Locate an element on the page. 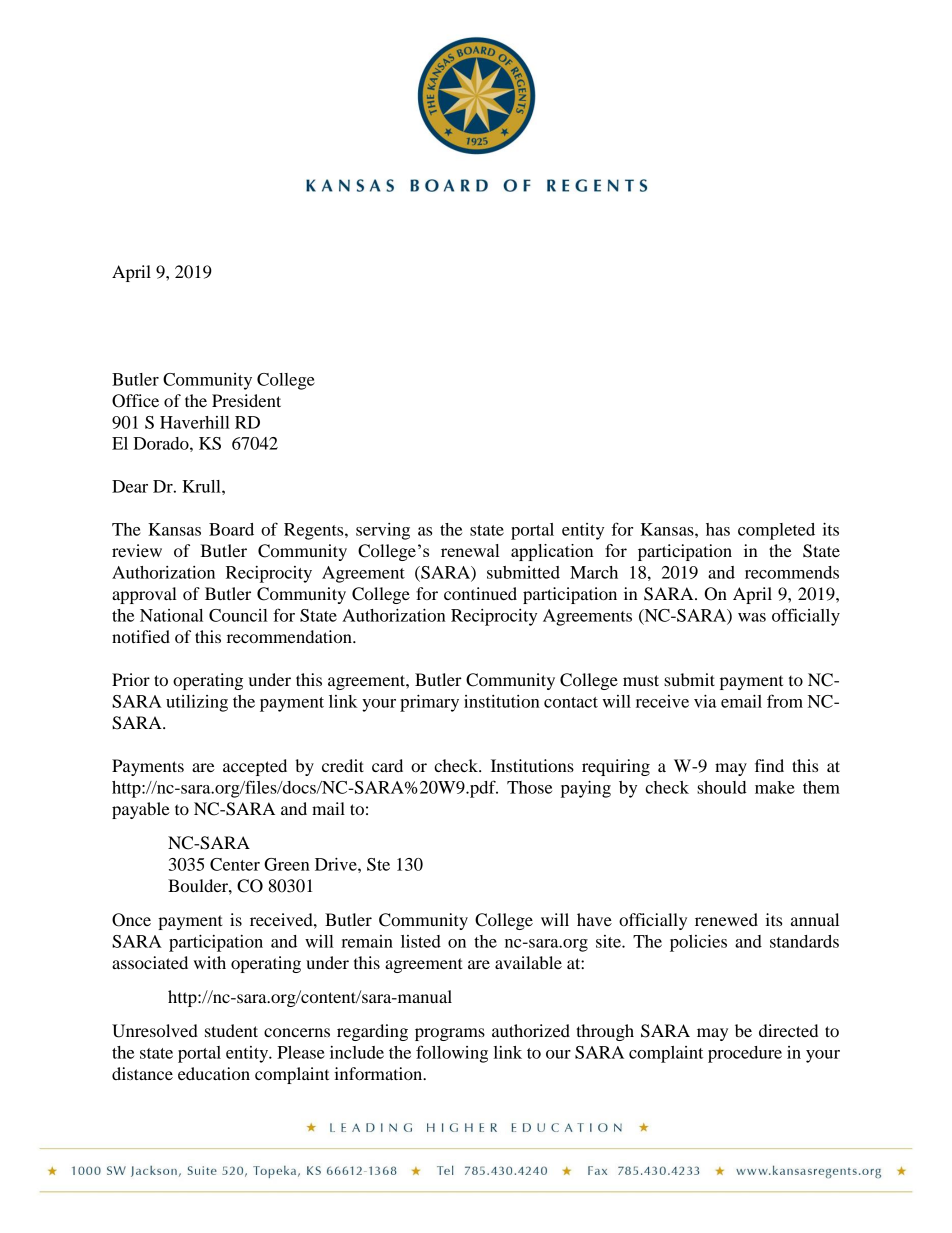  accepted is located at coordinates (255, 767).
